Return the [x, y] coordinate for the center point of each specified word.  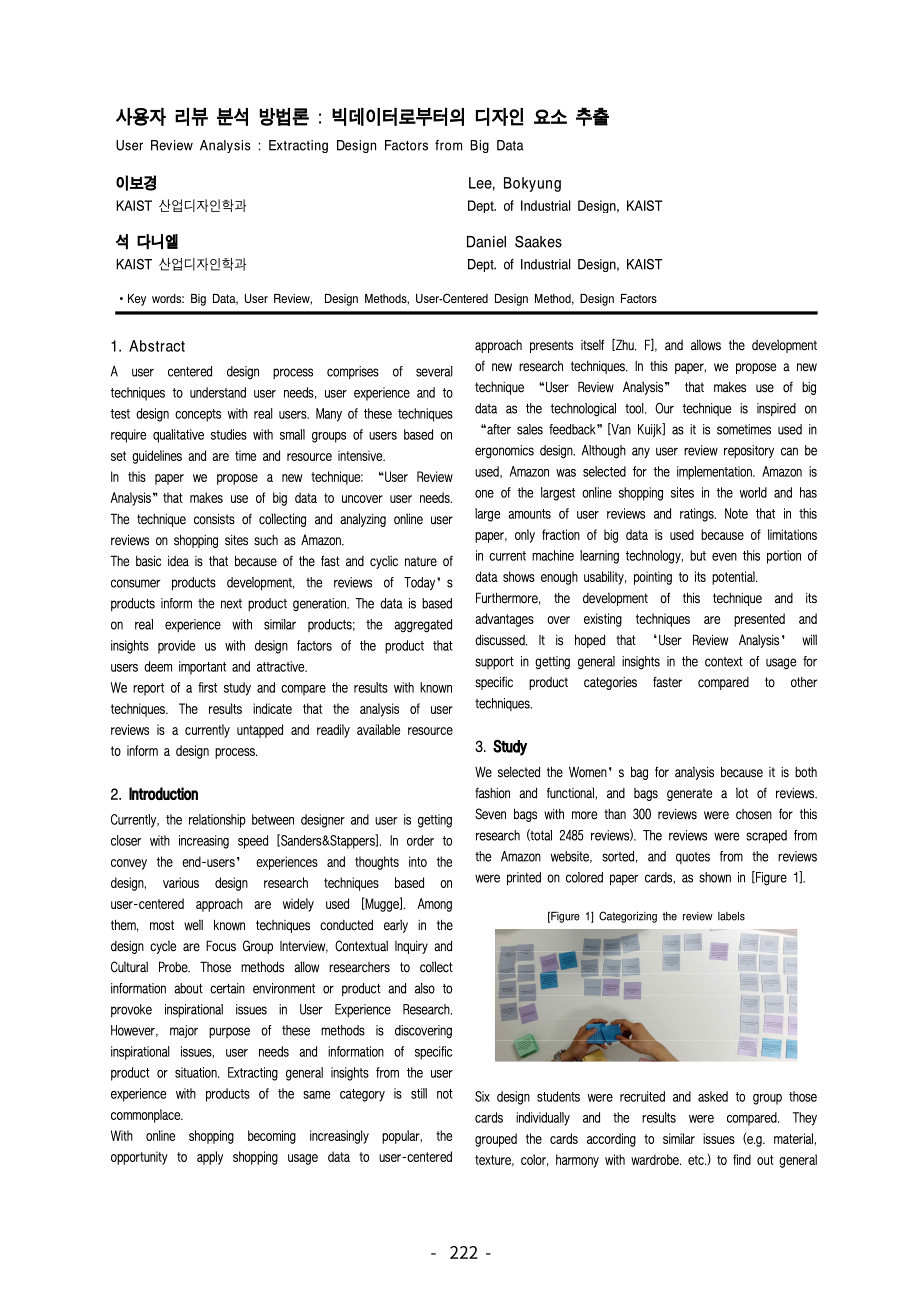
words [168, 298]
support [494, 662]
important [202, 668]
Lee [482, 184]
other [804, 682]
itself [592, 345]
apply [210, 1158]
